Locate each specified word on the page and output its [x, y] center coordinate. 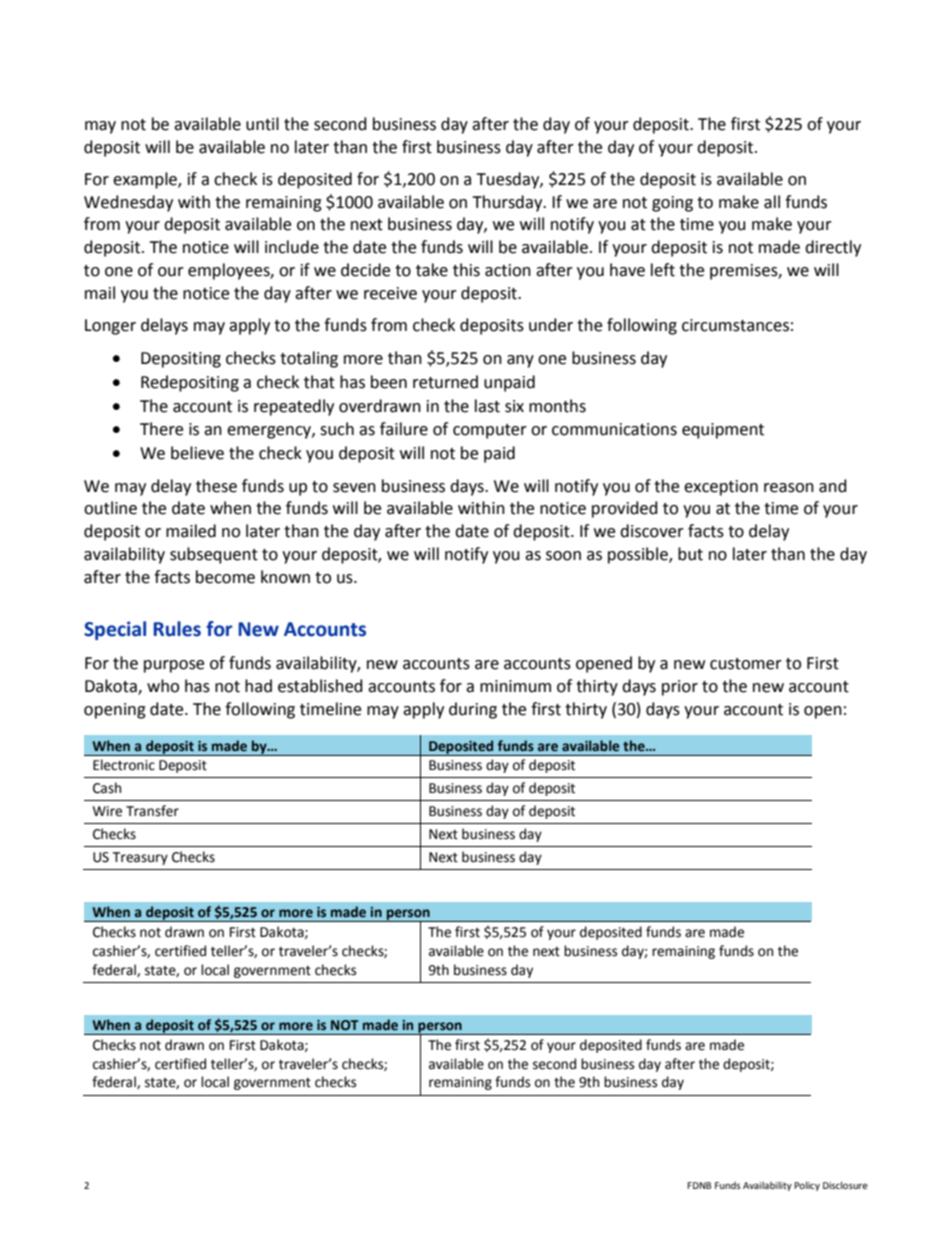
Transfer [152, 811]
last [487, 406]
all [772, 202]
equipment [723, 431]
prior [680, 688]
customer [746, 664]
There [161, 429]
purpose [174, 666]
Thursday [508, 203]
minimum [515, 686]
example [146, 180]
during [473, 710]
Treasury [140, 858]
